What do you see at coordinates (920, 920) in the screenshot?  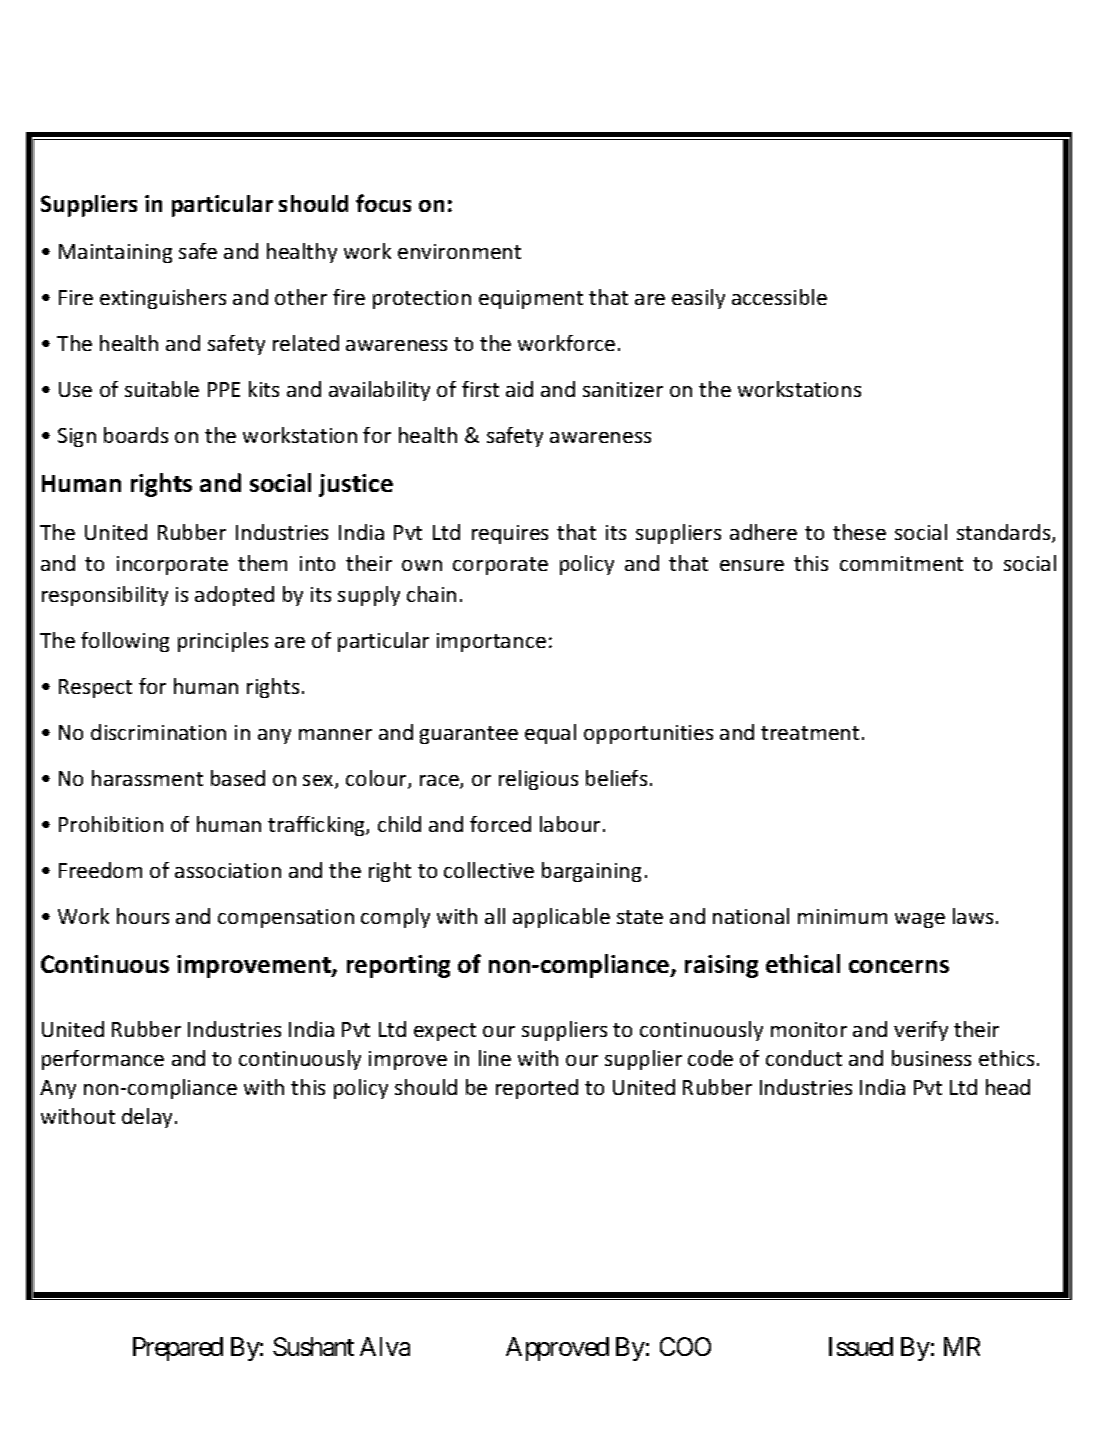 I see `wage` at bounding box center [920, 920].
